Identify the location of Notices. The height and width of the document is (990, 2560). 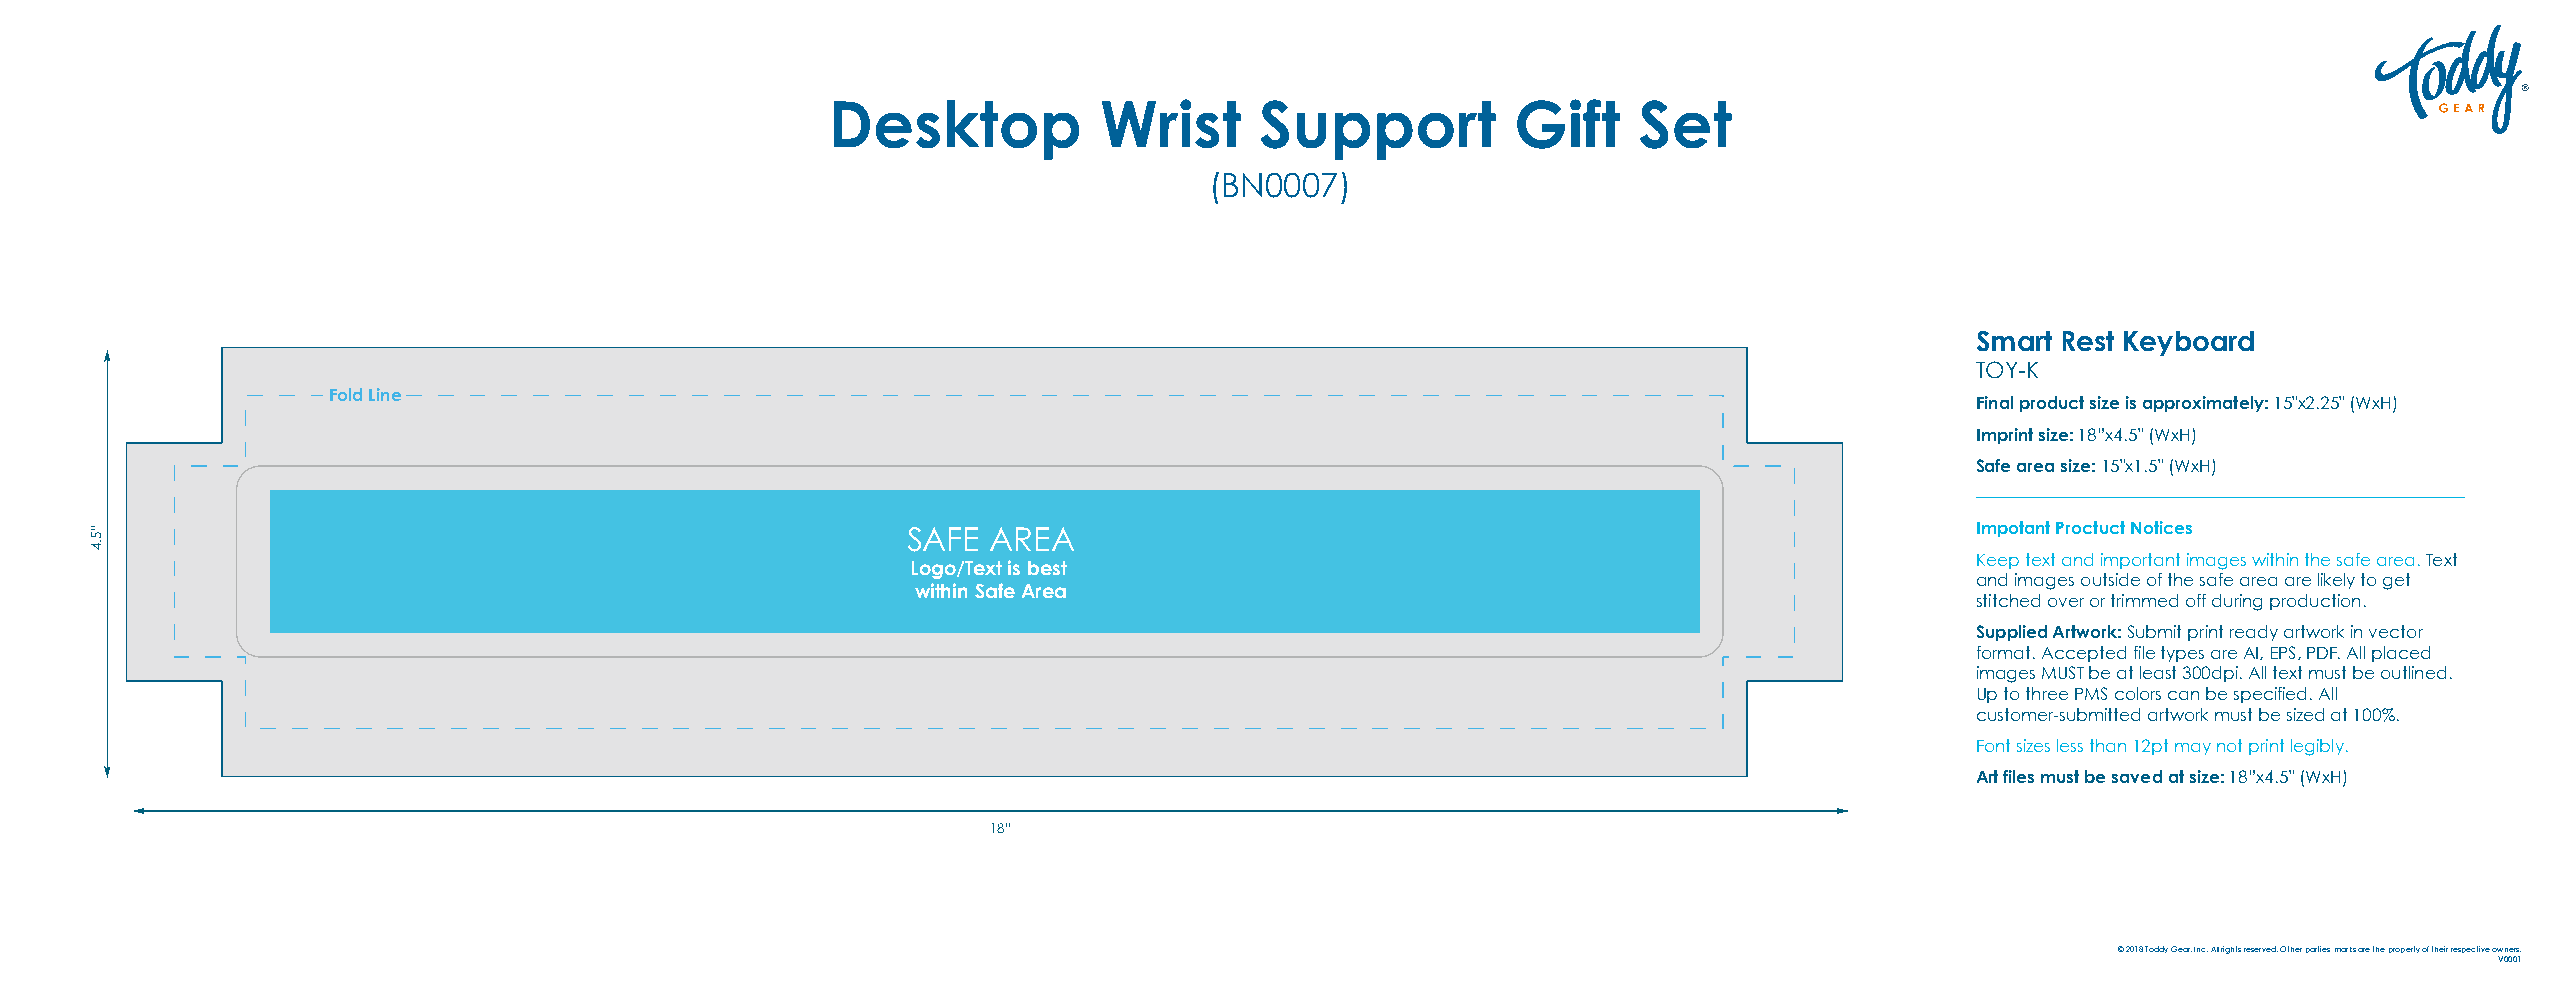
(2161, 527).
